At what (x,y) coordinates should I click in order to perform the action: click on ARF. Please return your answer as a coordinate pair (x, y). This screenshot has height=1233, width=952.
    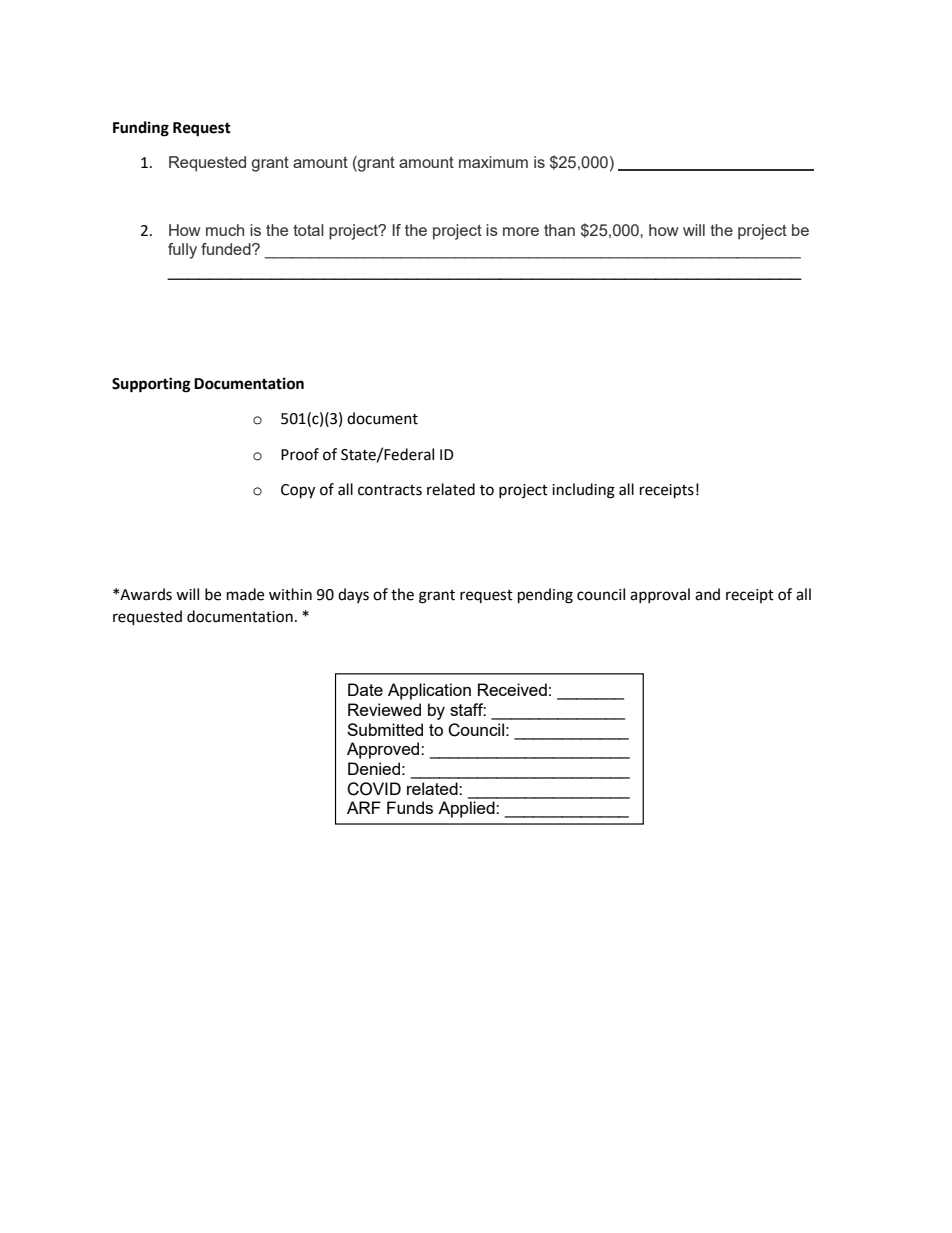
    Looking at the image, I should click on (364, 807).
